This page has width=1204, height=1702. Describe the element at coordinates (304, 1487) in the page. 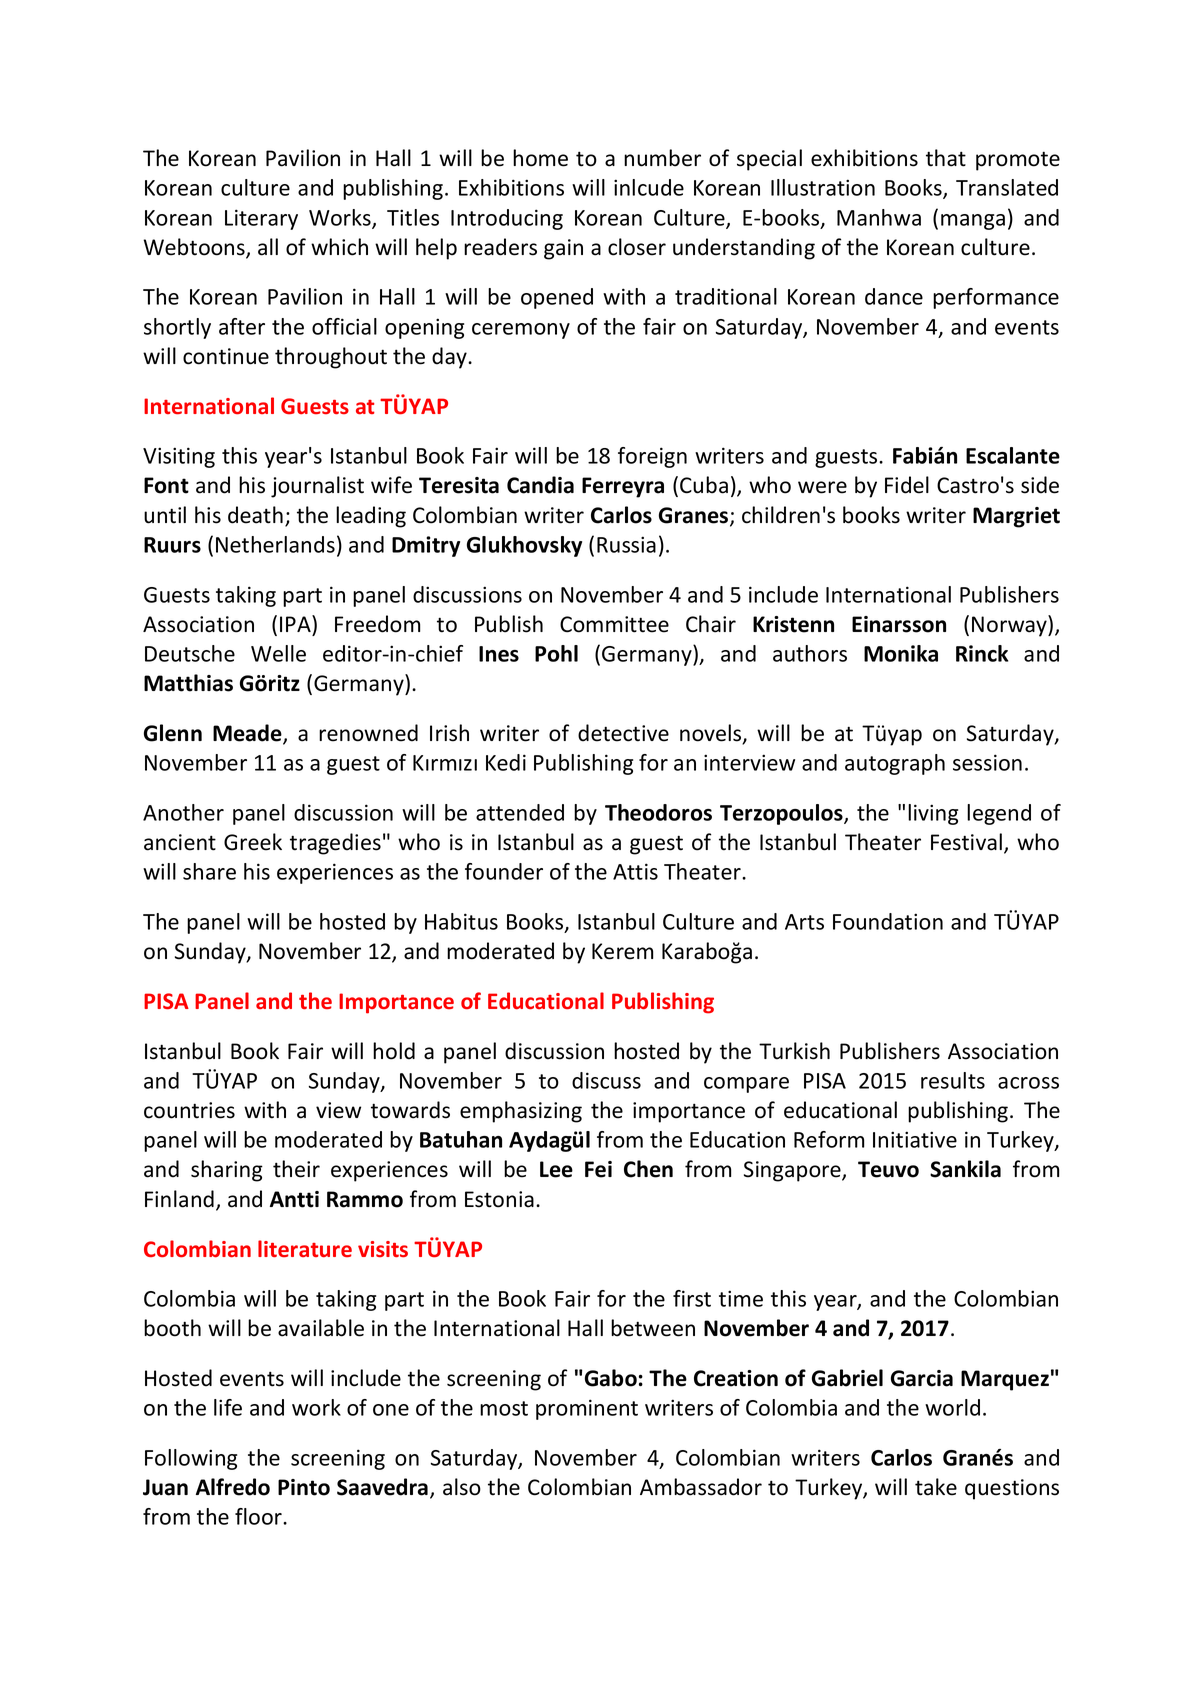

I see `Pinto` at that location.
